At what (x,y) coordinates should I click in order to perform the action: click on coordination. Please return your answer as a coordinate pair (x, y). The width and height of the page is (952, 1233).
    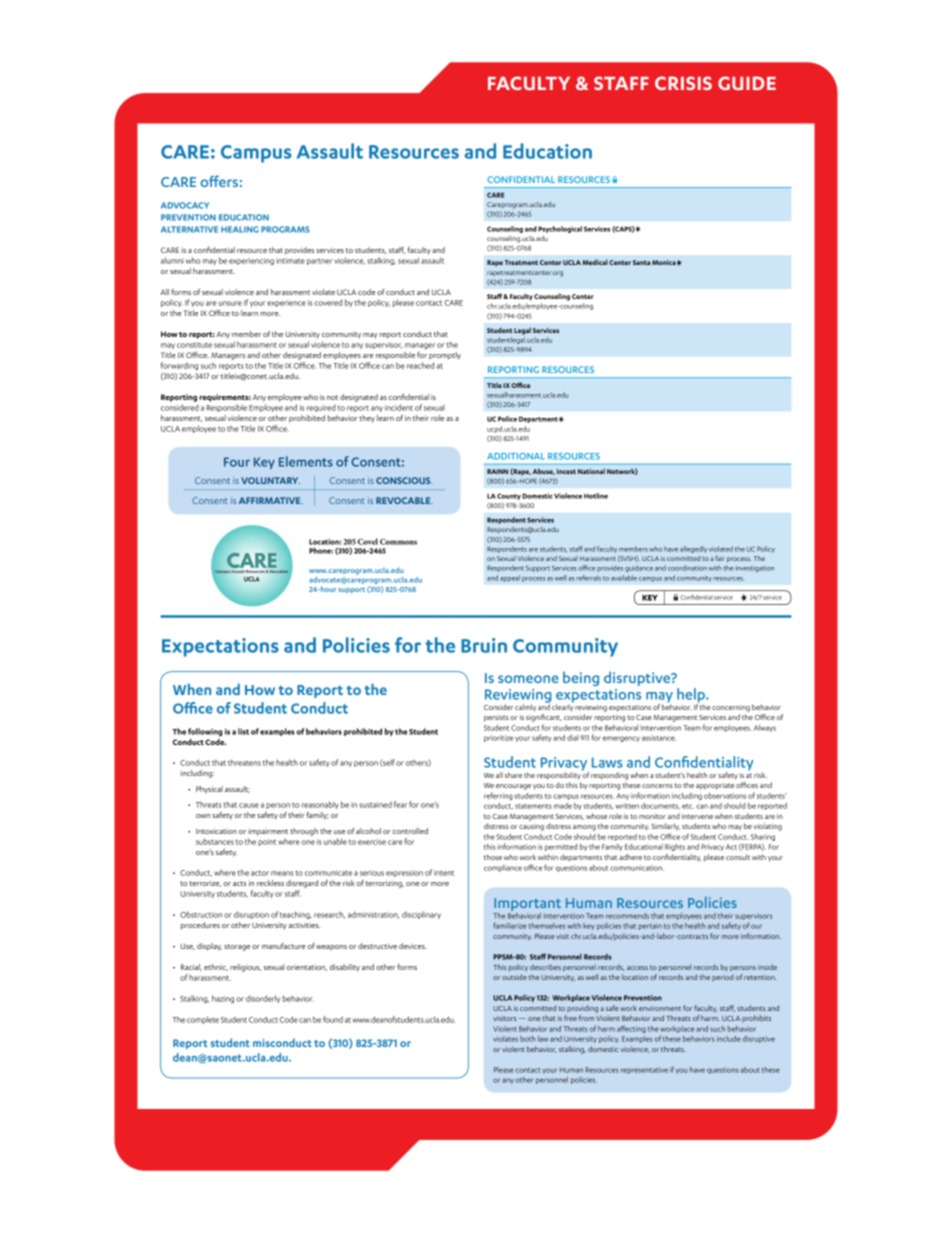
    Looking at the image, I should click on (687, 568).
